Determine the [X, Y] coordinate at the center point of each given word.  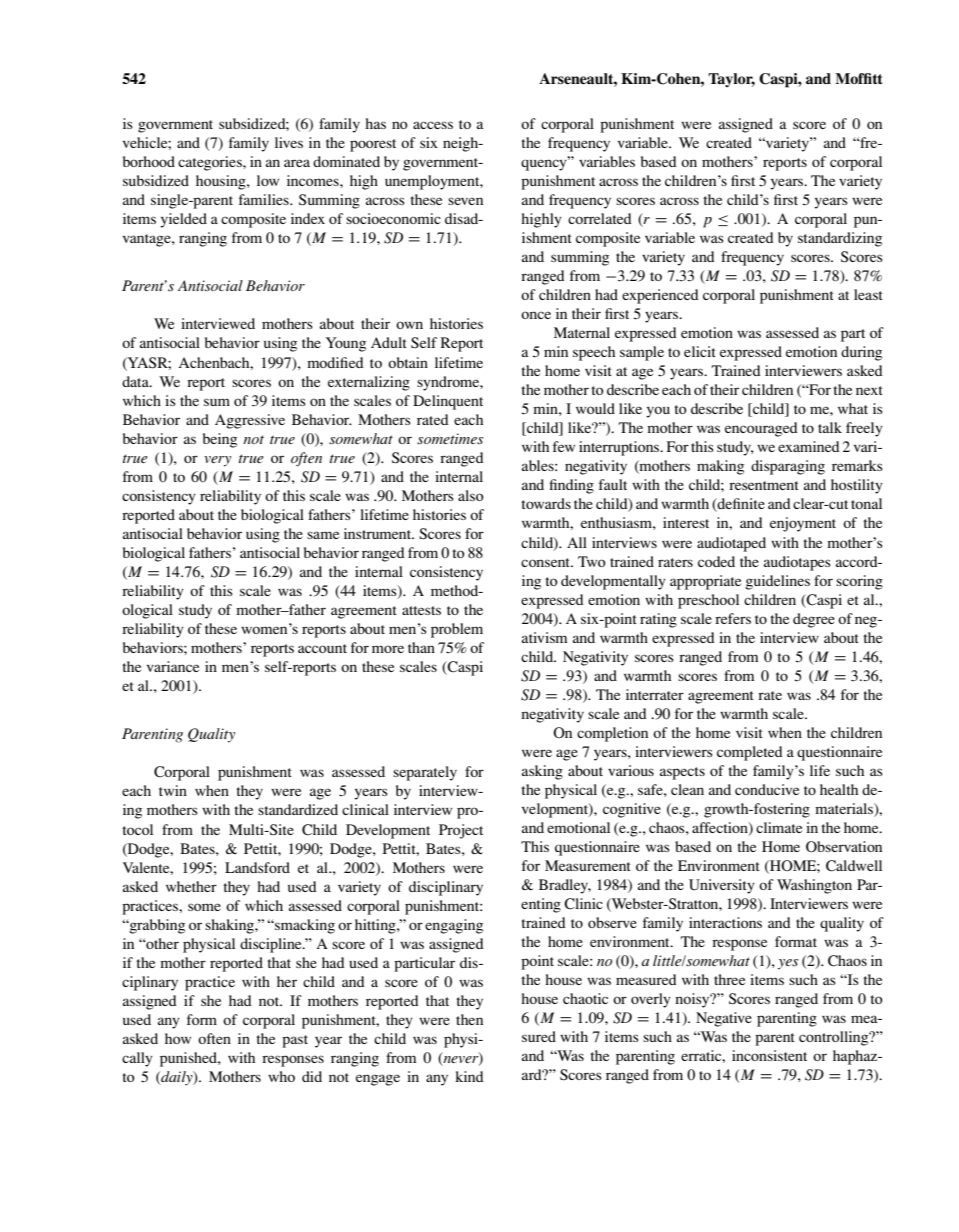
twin [173, 790]
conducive [767, 789]
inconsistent [769, 1055]
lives [289, 142]
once [536, 315]
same [323, 535]
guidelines [777, 582]
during [861, 353]
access [433, 125]
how [178, 1038]
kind [469, 1076]
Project [461, 831]
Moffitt [859, 78]
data [136, 381]
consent [547, 562]
